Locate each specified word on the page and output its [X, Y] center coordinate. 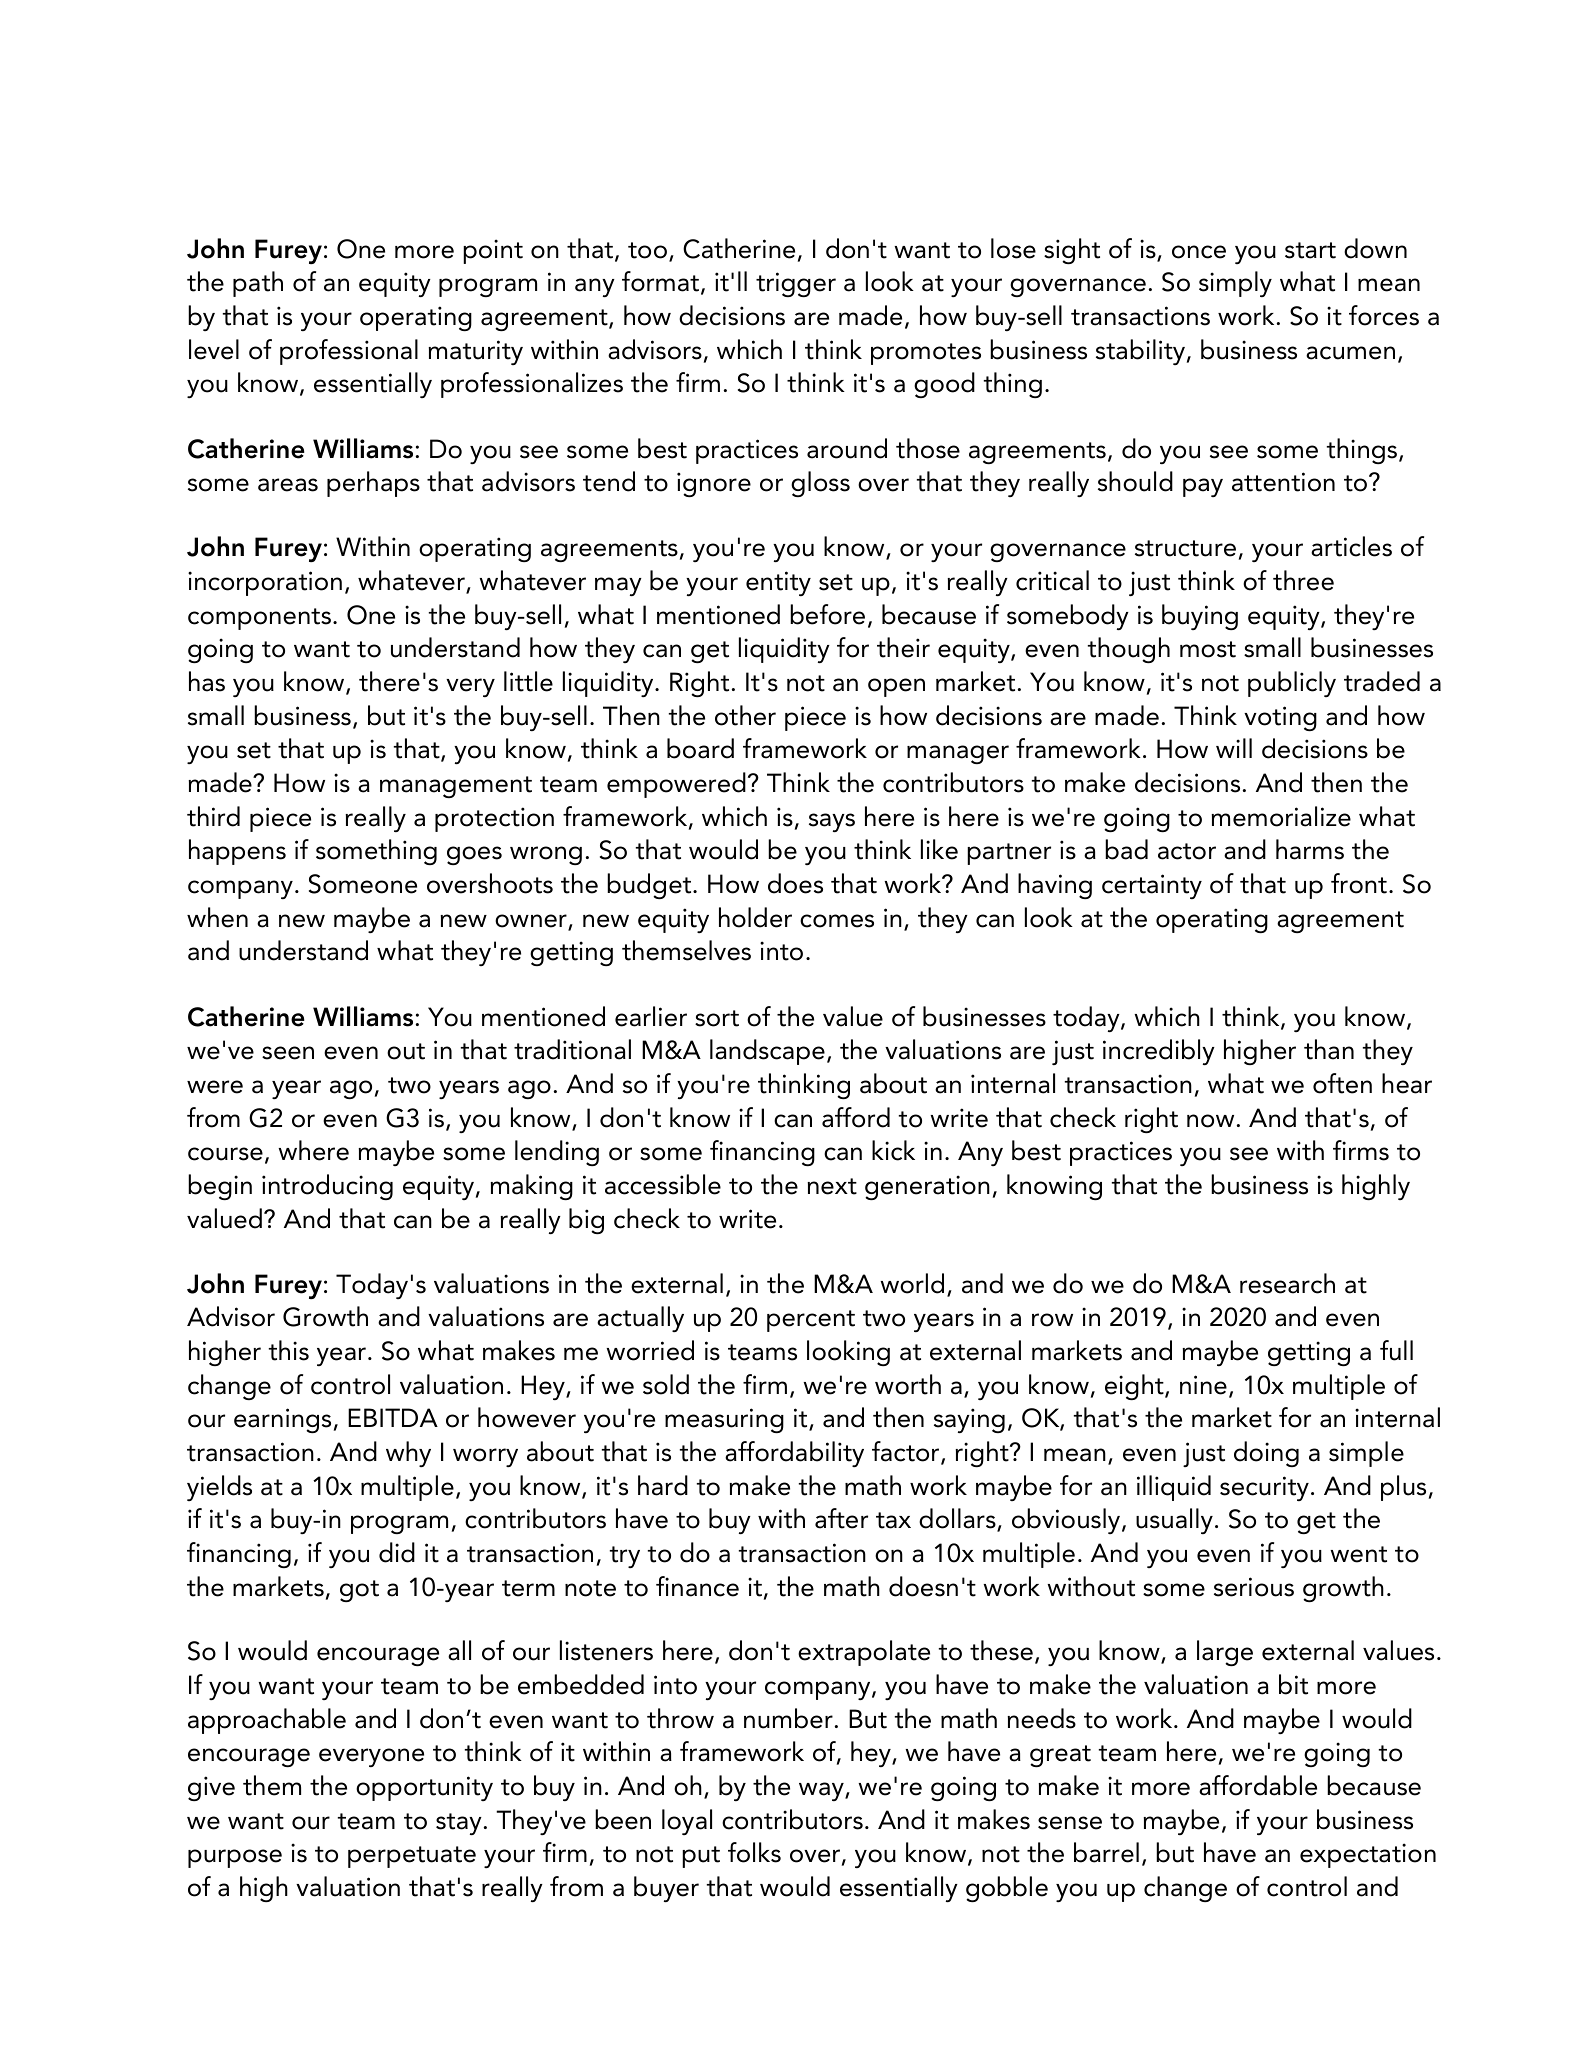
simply [1235, 284]
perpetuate [412, 1857]
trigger [796, 284]
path [258, 284]
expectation [1368, 1855]
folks [754, 1852]
